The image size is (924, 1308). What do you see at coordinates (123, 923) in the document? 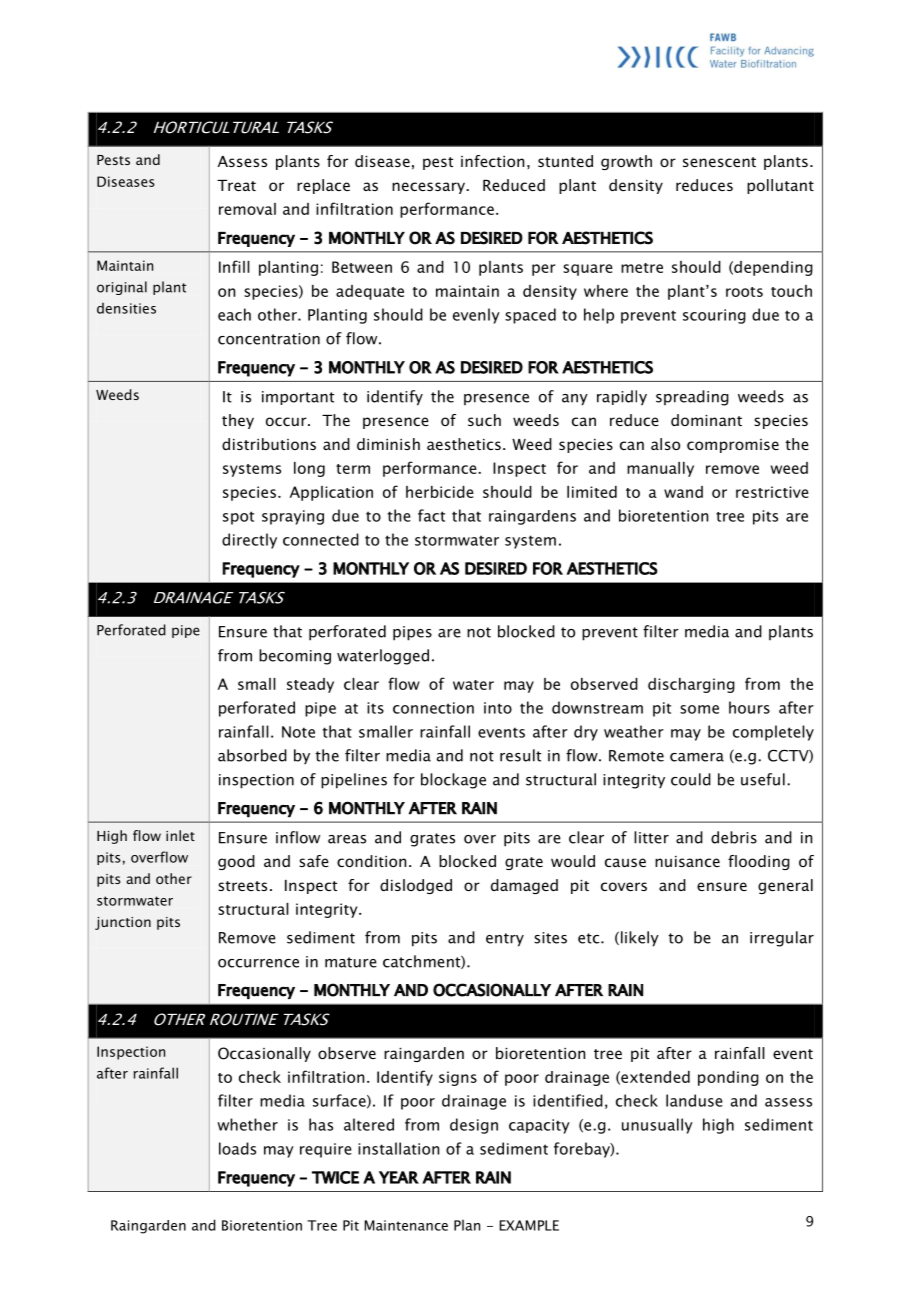
I see `junction` at bounding box center [123, 923].
